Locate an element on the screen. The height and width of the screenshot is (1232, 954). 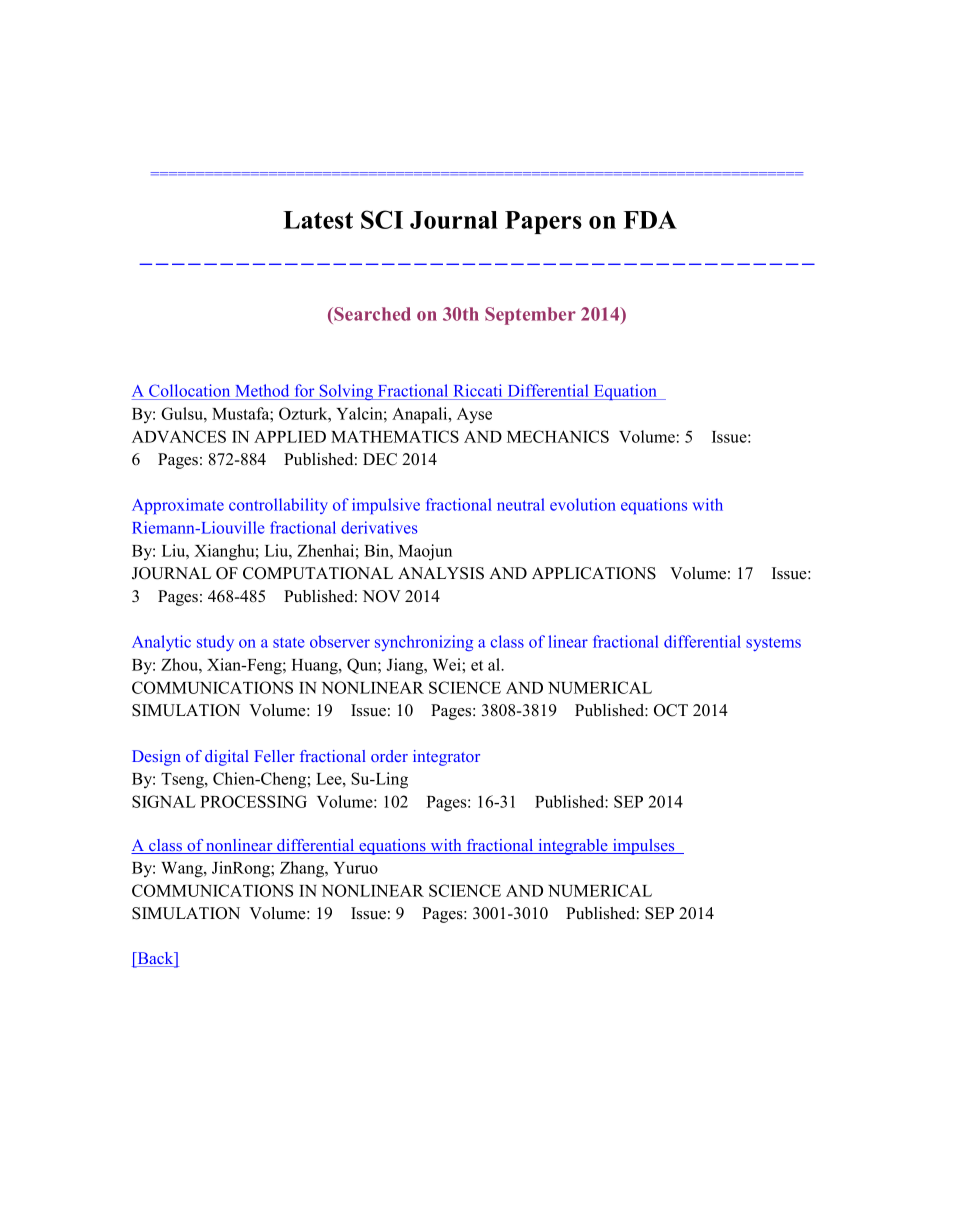
impulses is located at coordinates (643, 847).
